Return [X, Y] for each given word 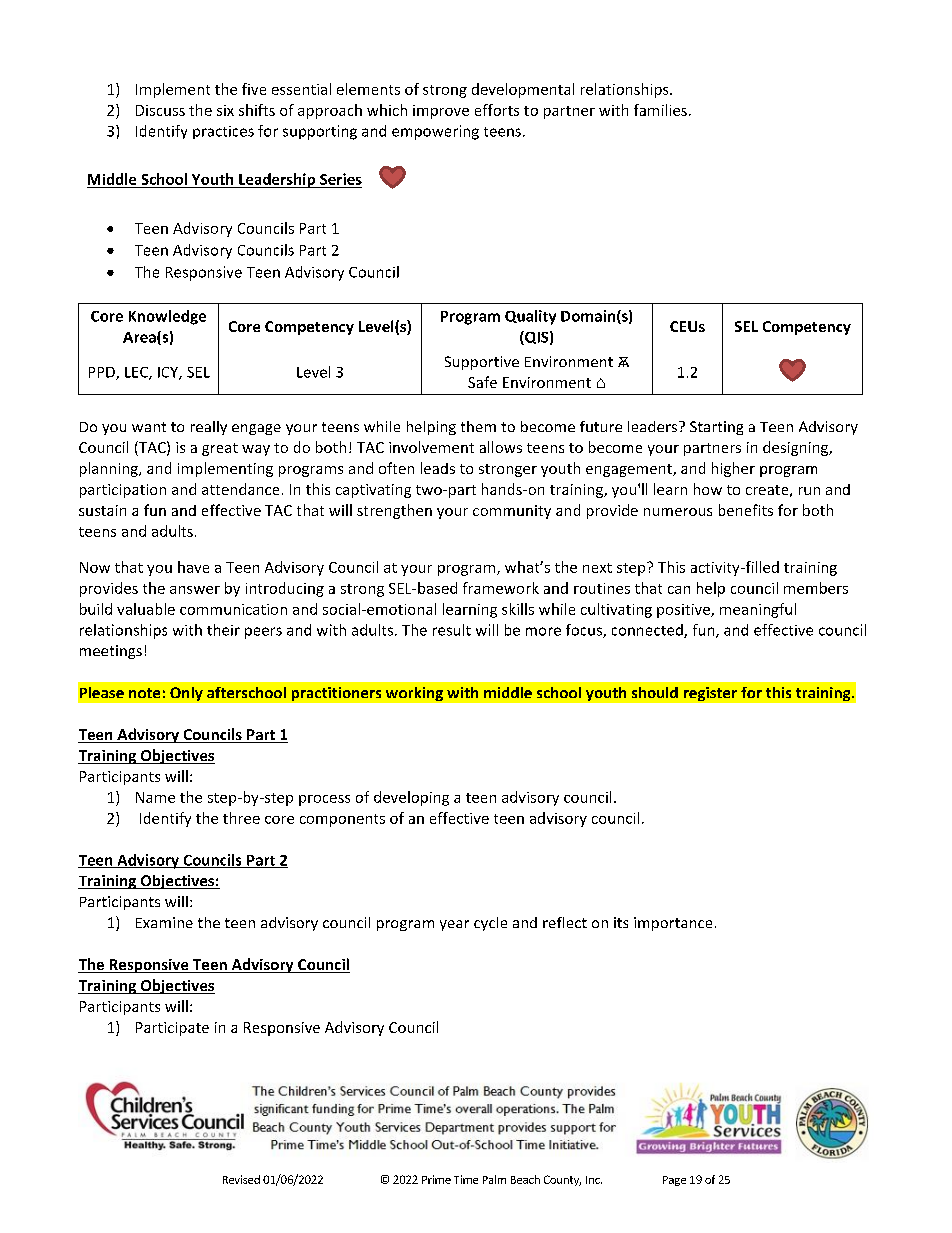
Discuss [160, 110]
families [660, 110]
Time [466, 1179]
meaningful [758, 610]
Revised [241, 1179]
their [223, 630]
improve [441, 112]
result [452, 630]
